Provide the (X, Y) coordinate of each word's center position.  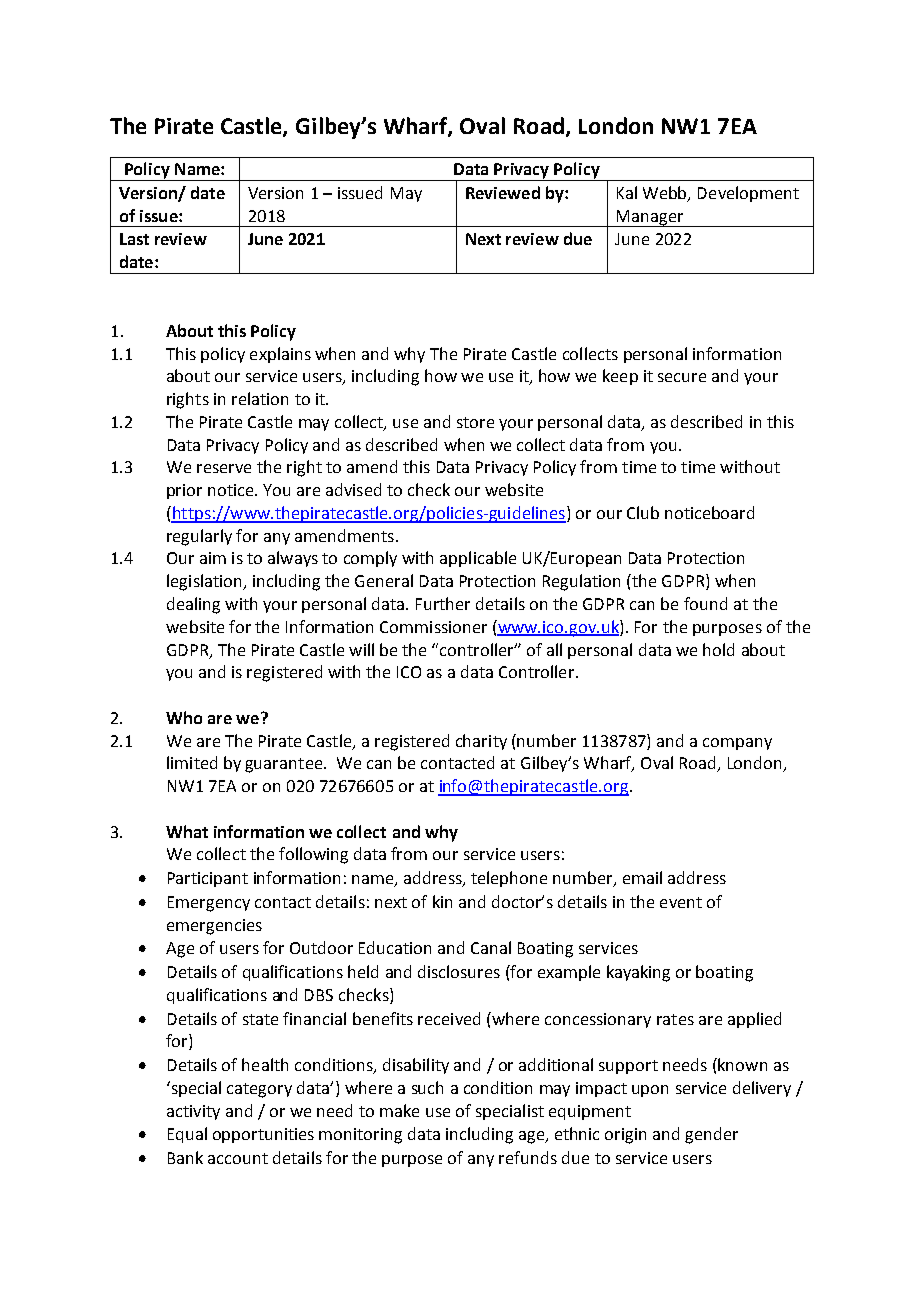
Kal (627, 192)
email (642, 877)
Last (134, 239)
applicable (478, 559)
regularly (199, 537)
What (187, 831)
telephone (509, 879)
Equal (187, 1135)
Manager (650, 218)
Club (643, 512)
